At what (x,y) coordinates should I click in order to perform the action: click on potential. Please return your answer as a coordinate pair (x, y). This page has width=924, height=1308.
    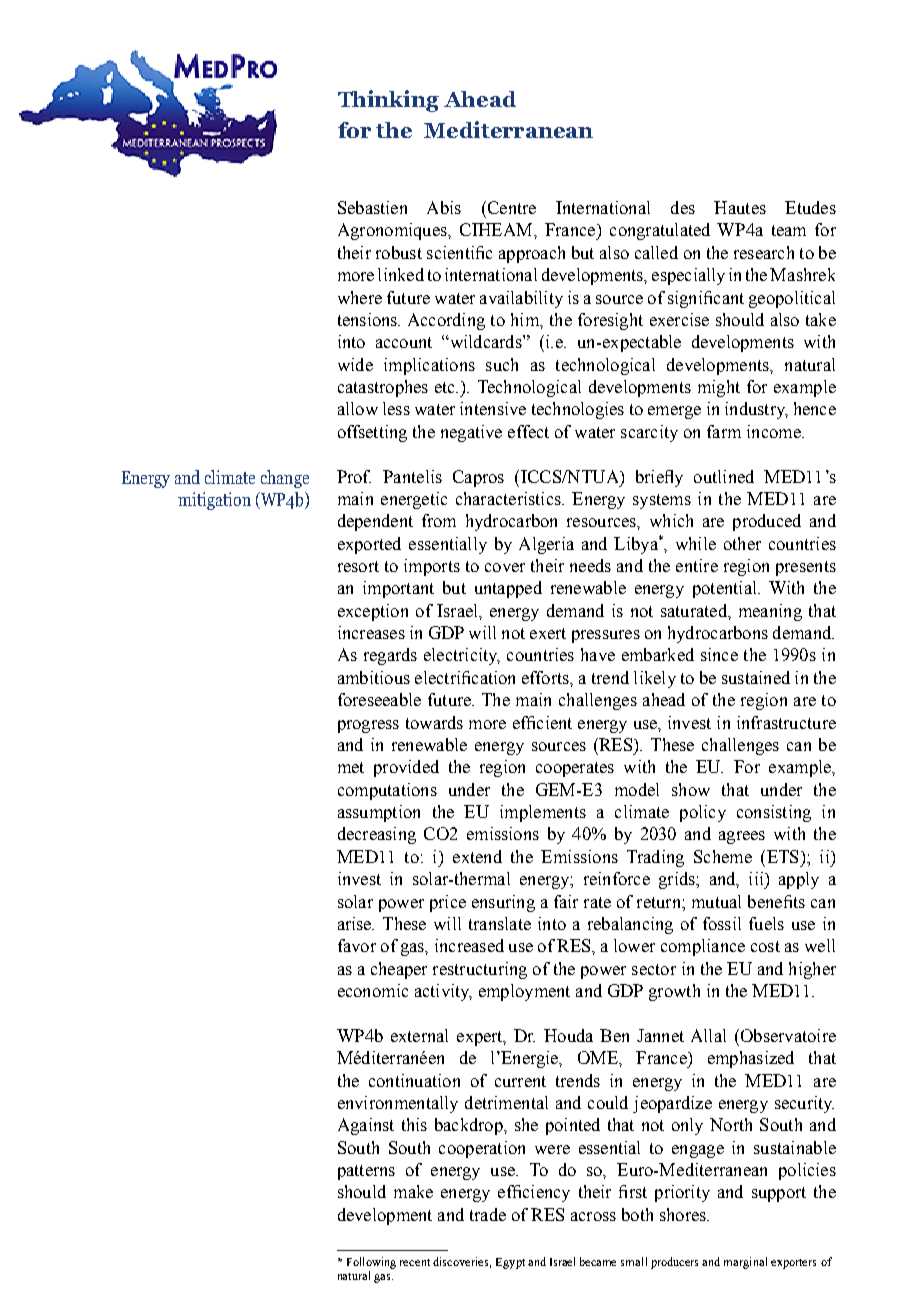
    Looking at the image, I should click on (726, 589).
